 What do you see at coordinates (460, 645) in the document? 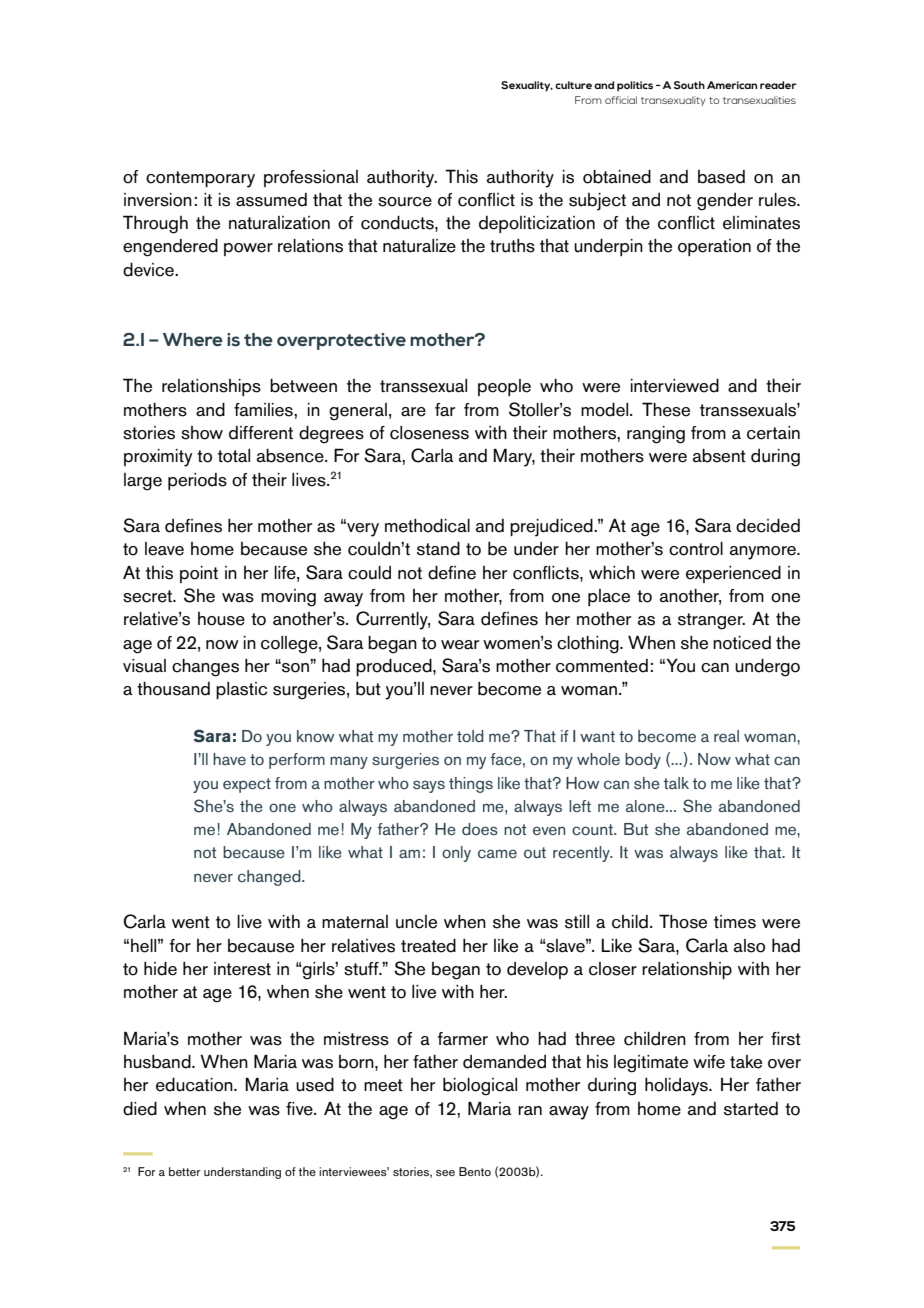
I see `wear` at bounding box center [460, 645].
